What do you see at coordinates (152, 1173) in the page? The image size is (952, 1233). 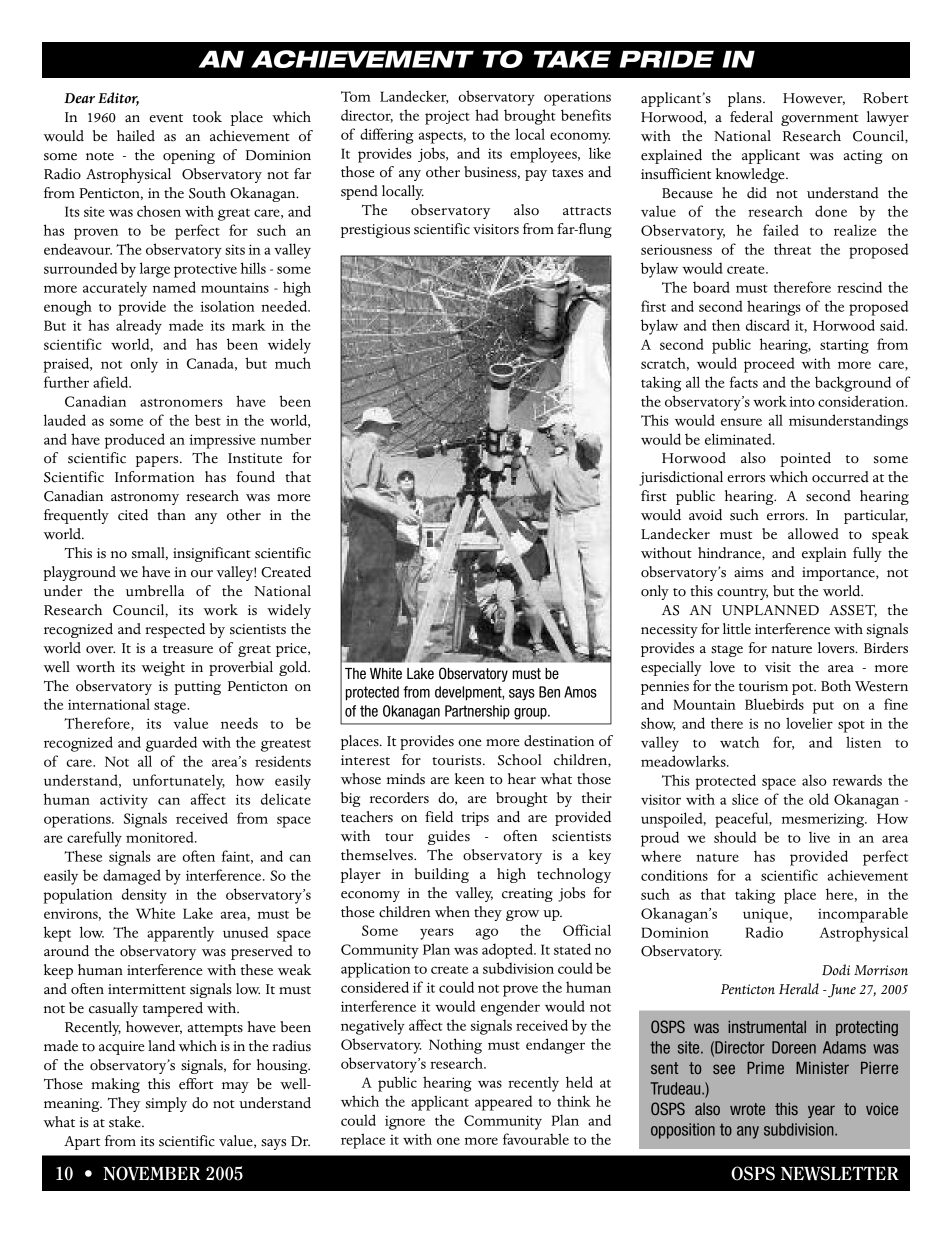 I see `NOVEMBER` at bounding box center [152, 1173].
